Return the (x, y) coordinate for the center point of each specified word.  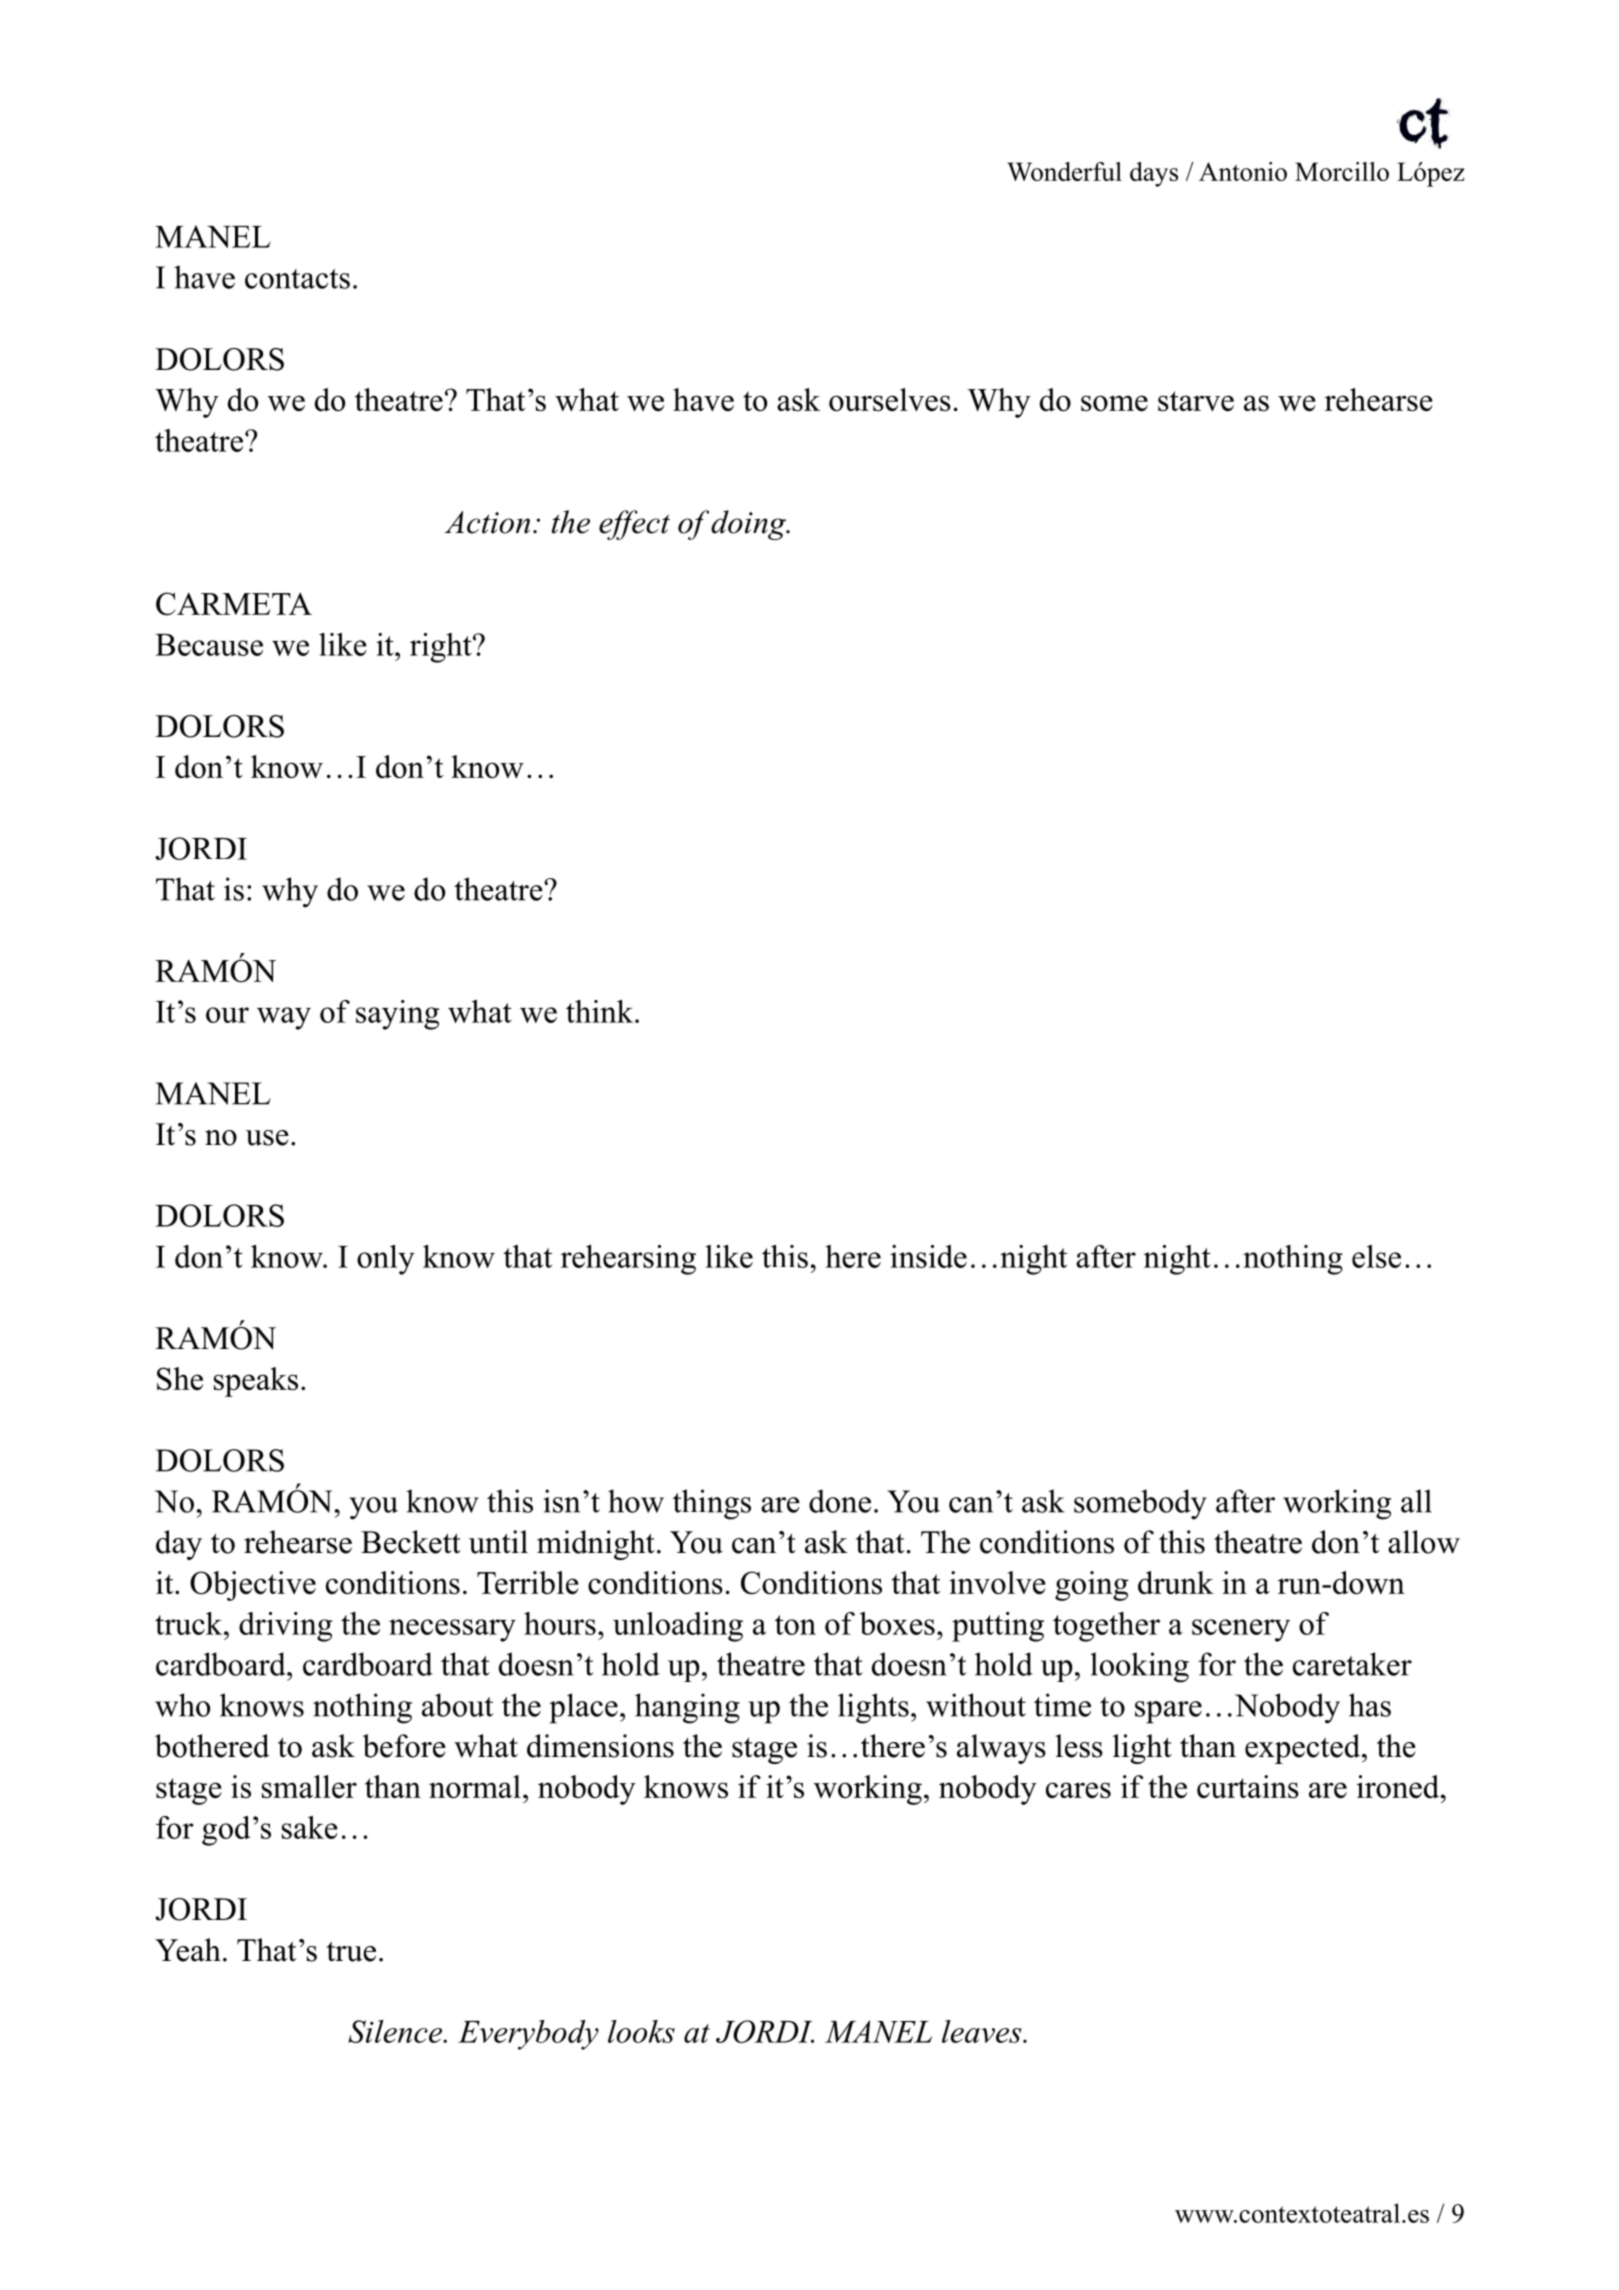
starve (1196, 401)
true (351, 1951)
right (442, 648)
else (1376, 1256)
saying (397, 1015)
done (840, 1501)
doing (749, 525)
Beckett (411, 1542)
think (601, 1011)
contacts (297, 279)
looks (641, 2031)
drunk (1176, 1582)
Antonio (1243, 171)
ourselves (890, 399)
